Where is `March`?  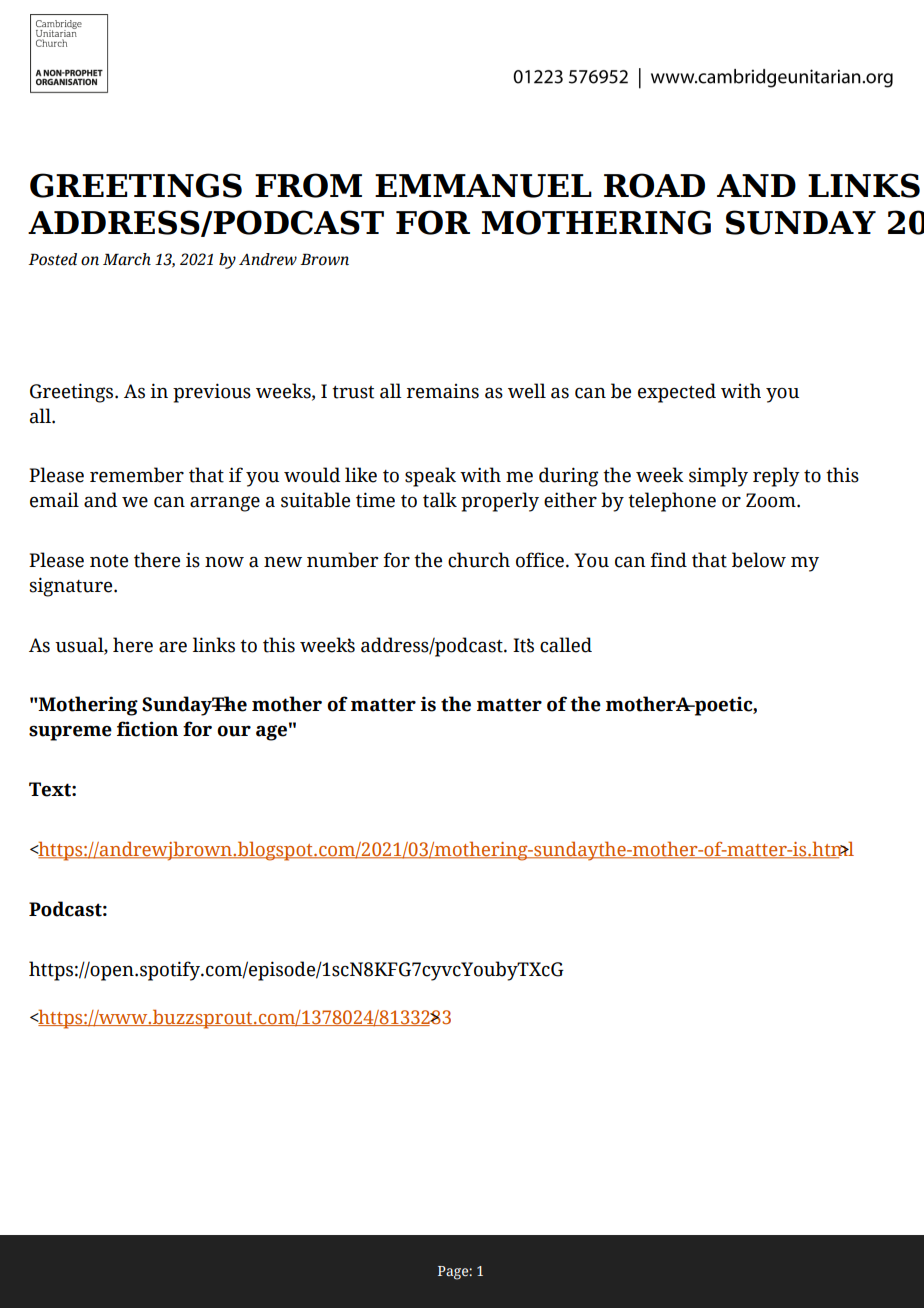 March is located at coordinates (127, 259).
